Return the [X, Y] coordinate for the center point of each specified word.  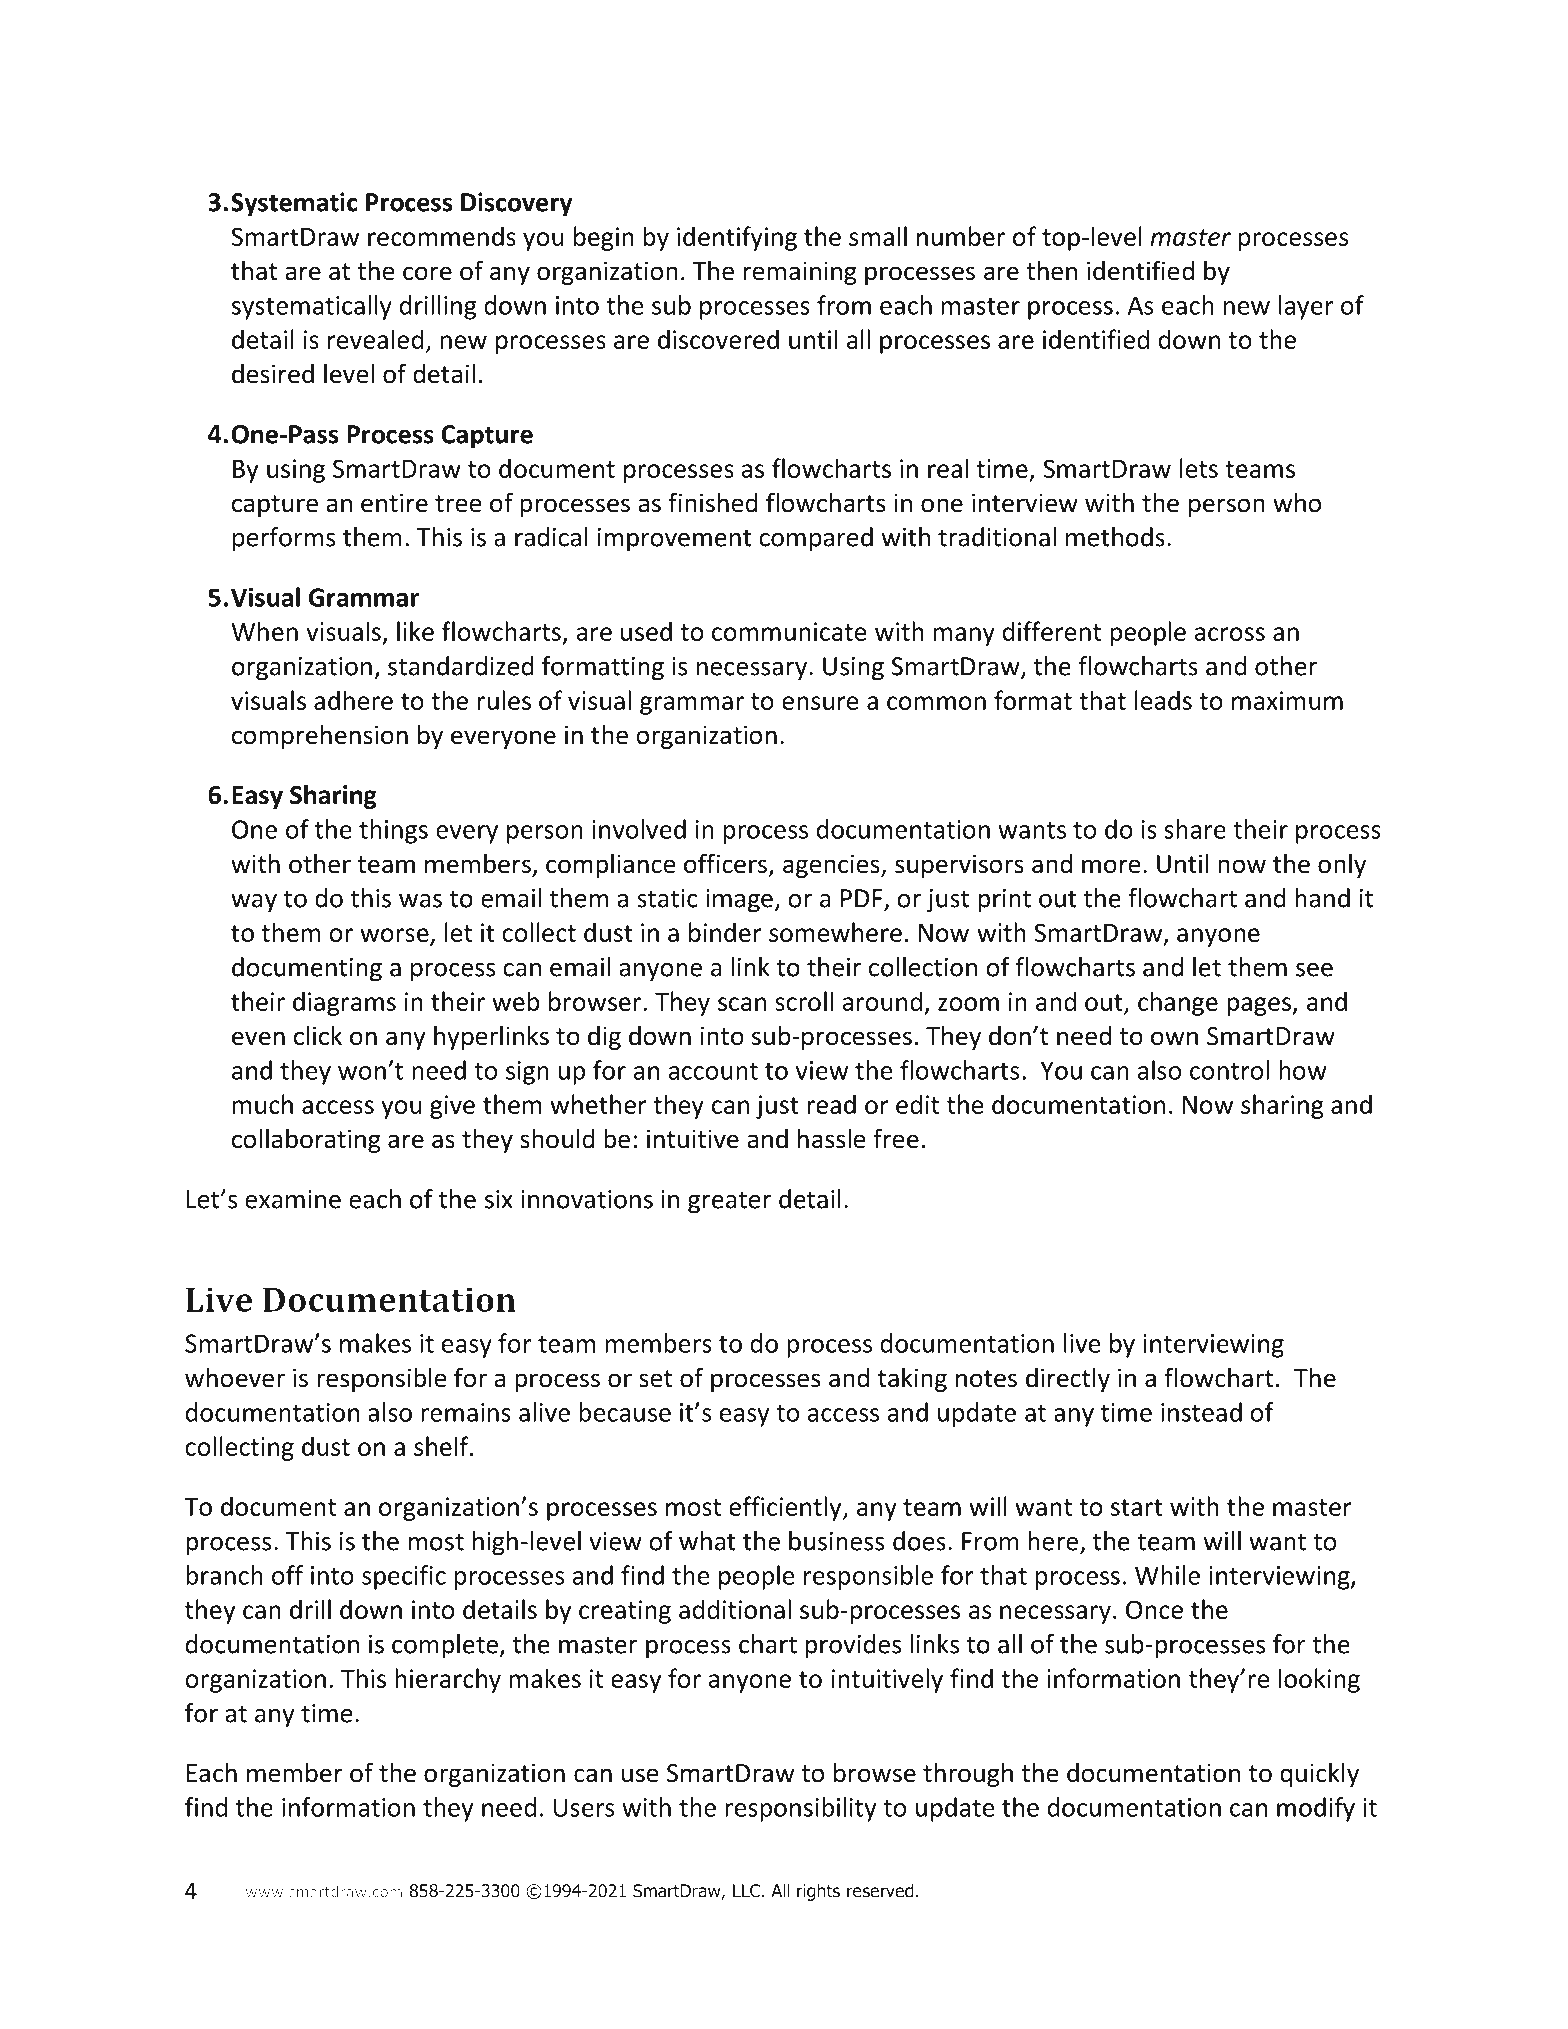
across [1229, 634]
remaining [800, 273]
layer [1306, 307]
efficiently [786, 1508]
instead [1201, 1412]
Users [584, 1807]
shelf [442, 1446]
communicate [789, 631]
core [427, 273]
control [1229, 1070]
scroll [804, 1001]
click [318, 1036]
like [415, 631]
